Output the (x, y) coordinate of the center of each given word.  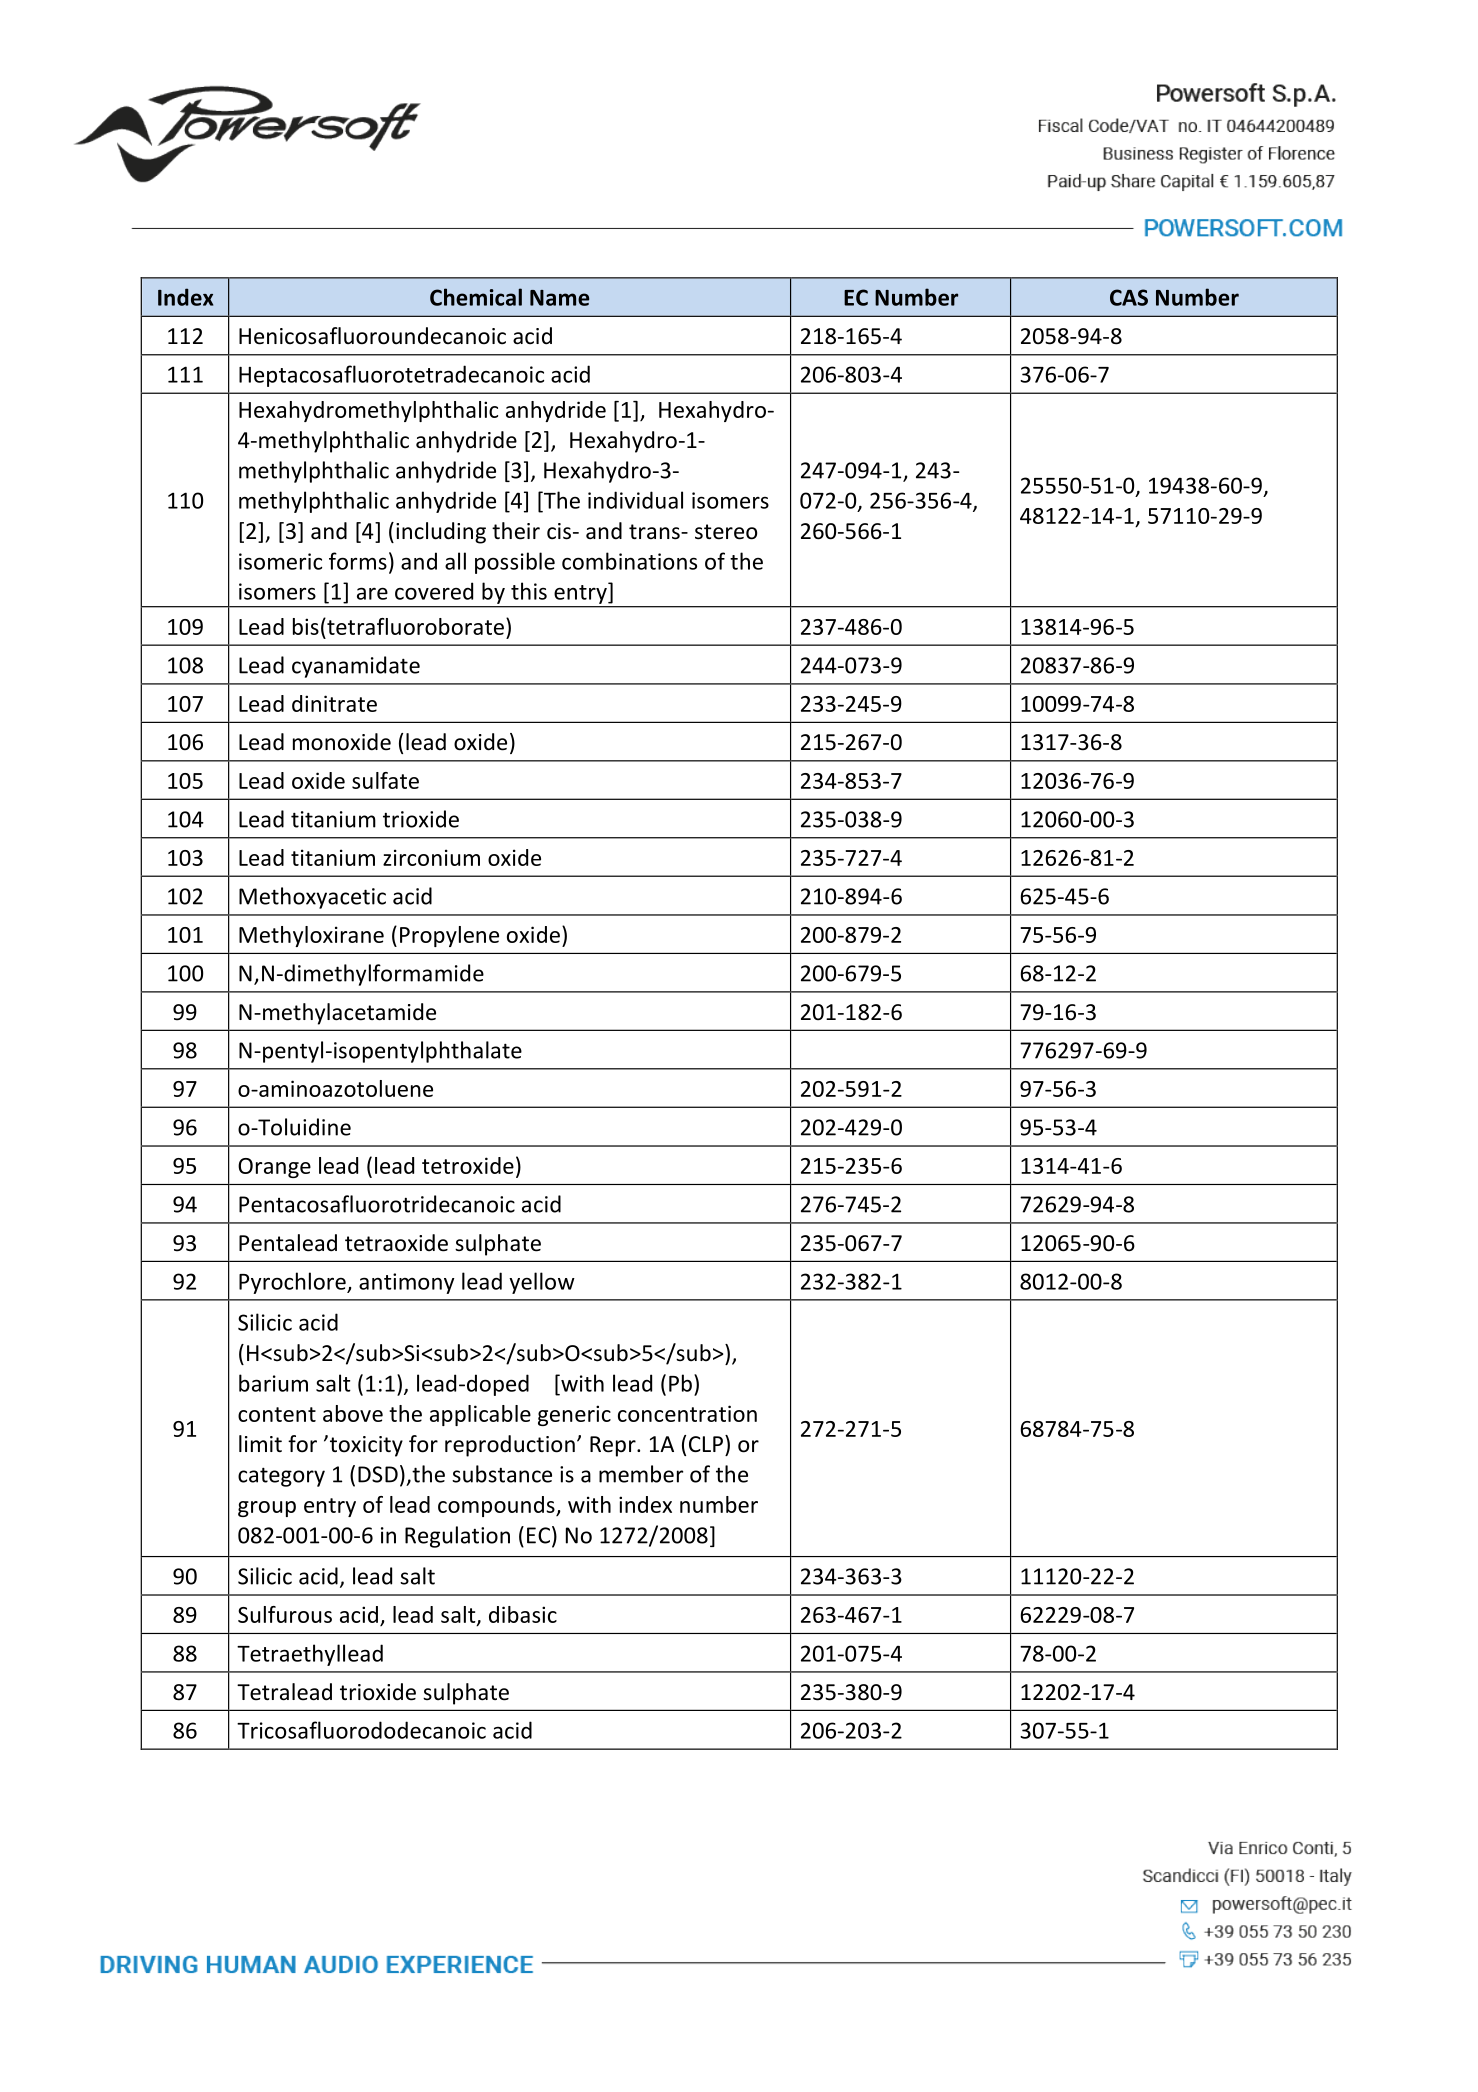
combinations (629, 561)
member (641, 1474)
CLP (706, 1444)
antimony (406, 1283)
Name (559, 298)
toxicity (365, 1446)
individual (635, 500)
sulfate (385, 780)
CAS (1129, 297)
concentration (687, 1413)
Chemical (476, 297)
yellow (542, 1283)
